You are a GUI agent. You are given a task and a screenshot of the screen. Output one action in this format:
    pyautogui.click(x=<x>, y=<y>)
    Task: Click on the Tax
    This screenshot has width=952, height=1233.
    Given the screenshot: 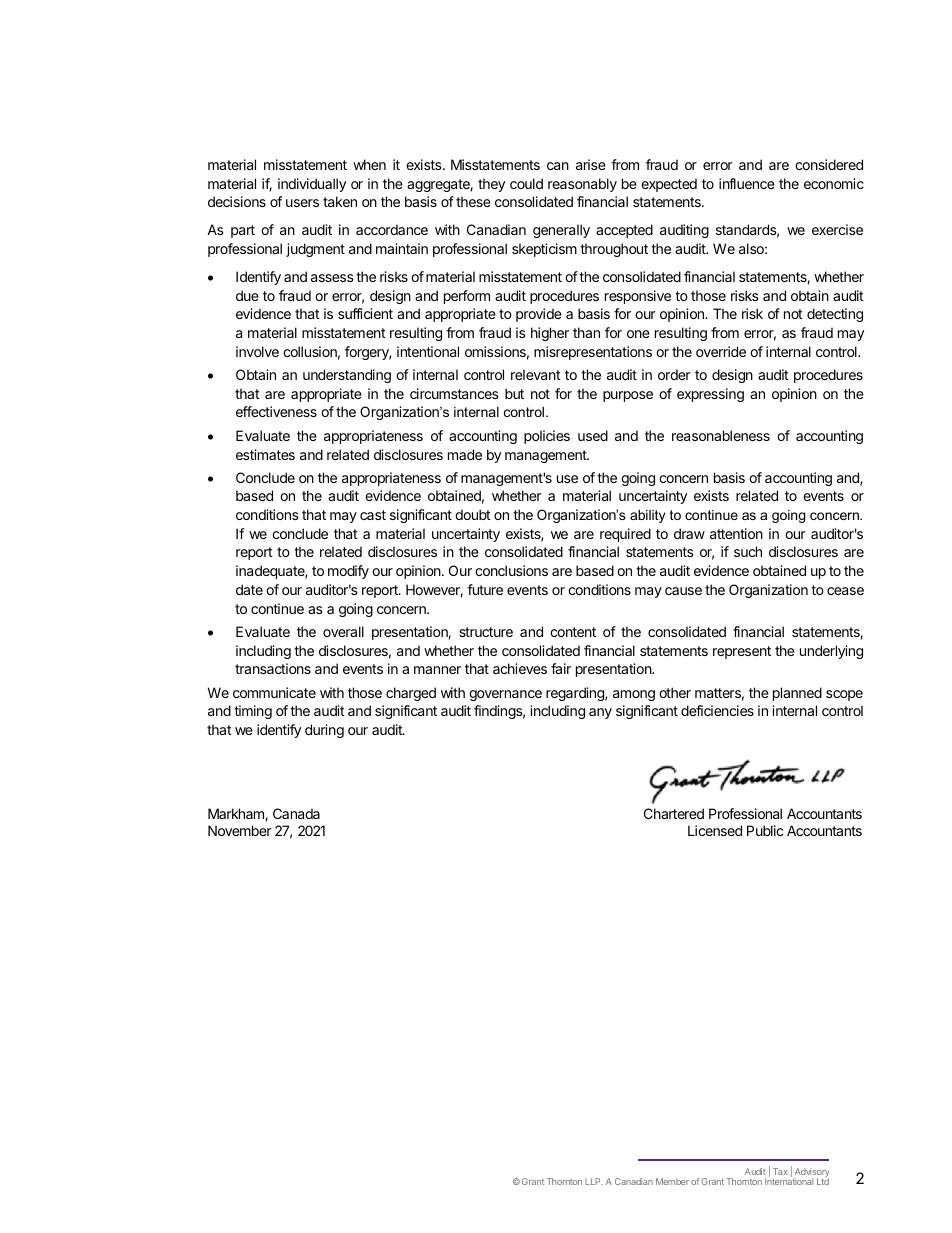 What is the action you would take?
    pyautogui.click(x=780, y=1171)
